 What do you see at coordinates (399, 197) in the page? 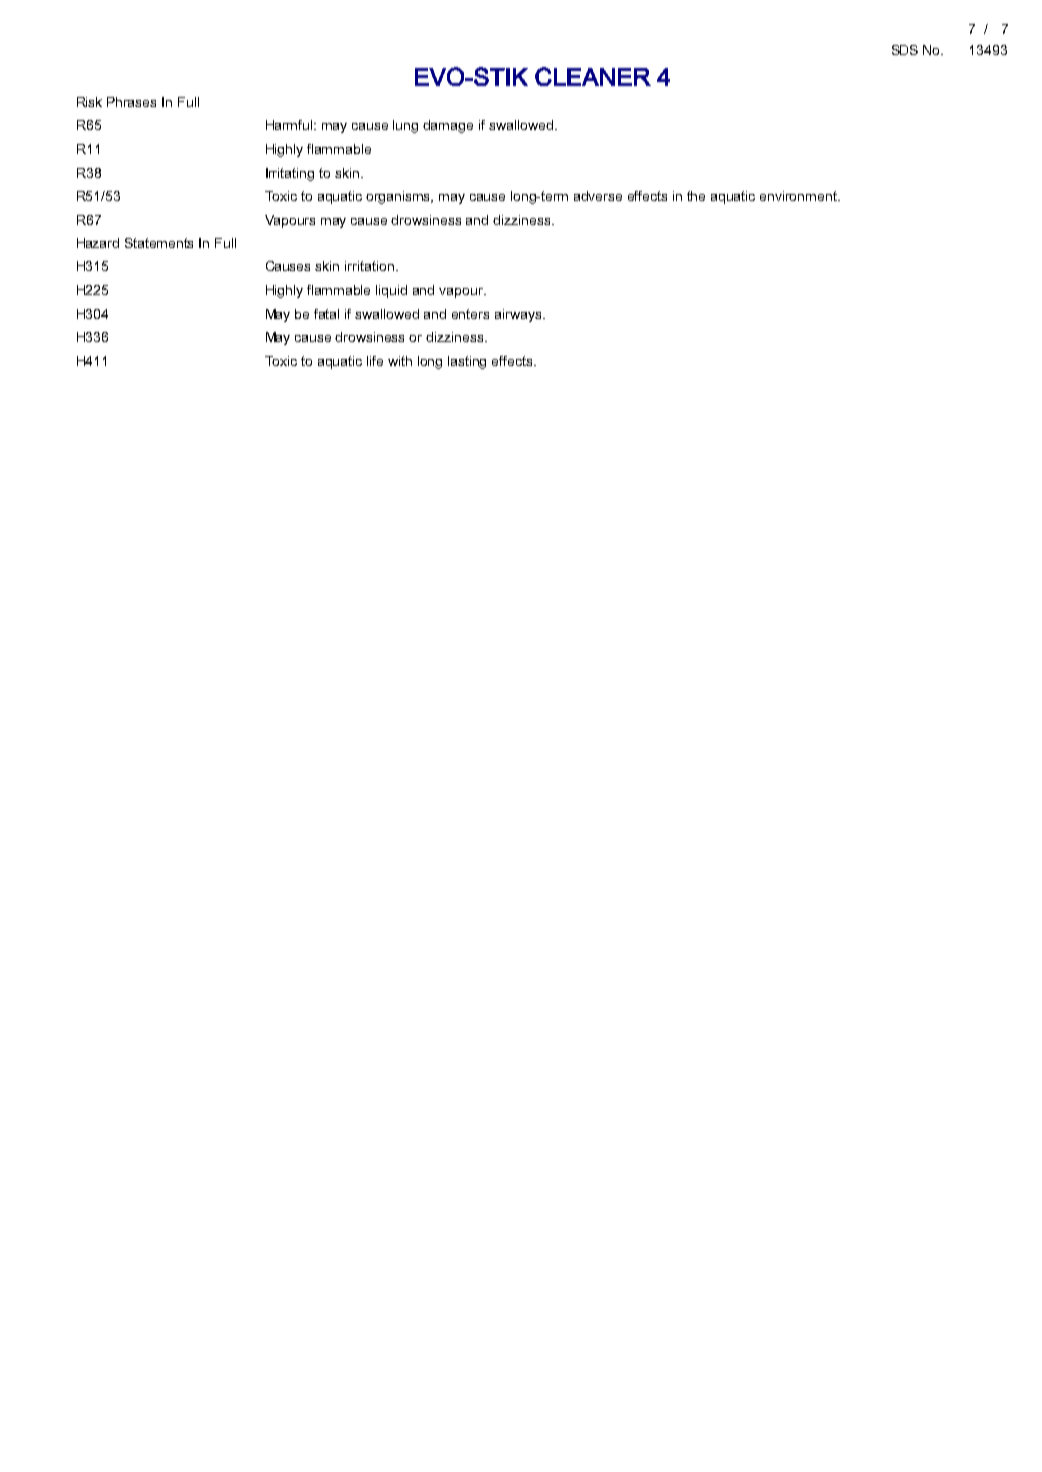
I see `organisms` at bounding box center [399, 197].
